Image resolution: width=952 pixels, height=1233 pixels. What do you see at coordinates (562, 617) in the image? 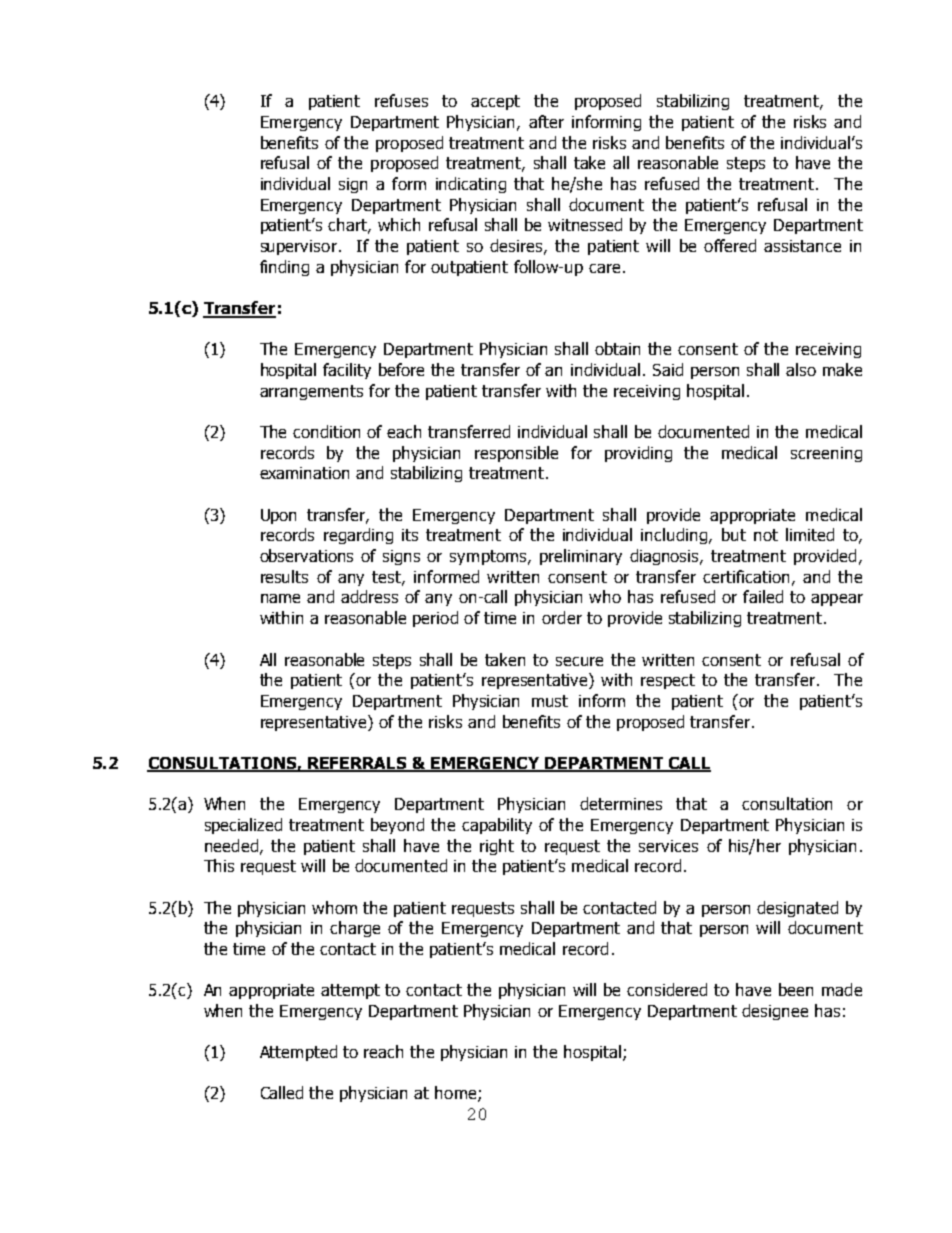
I see `order` at bounding box center [562, 617].
